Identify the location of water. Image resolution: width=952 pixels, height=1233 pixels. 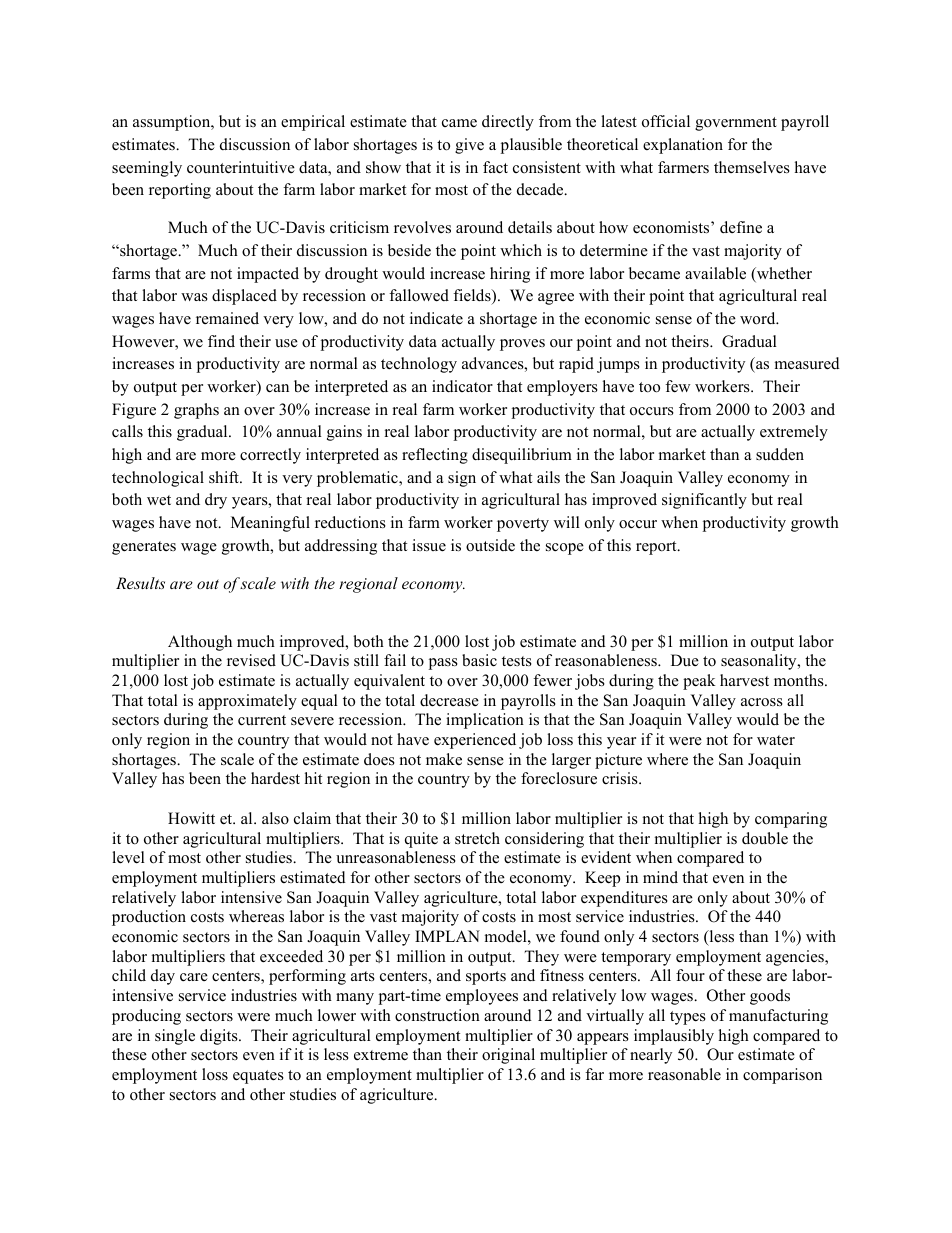
(776, 740).
